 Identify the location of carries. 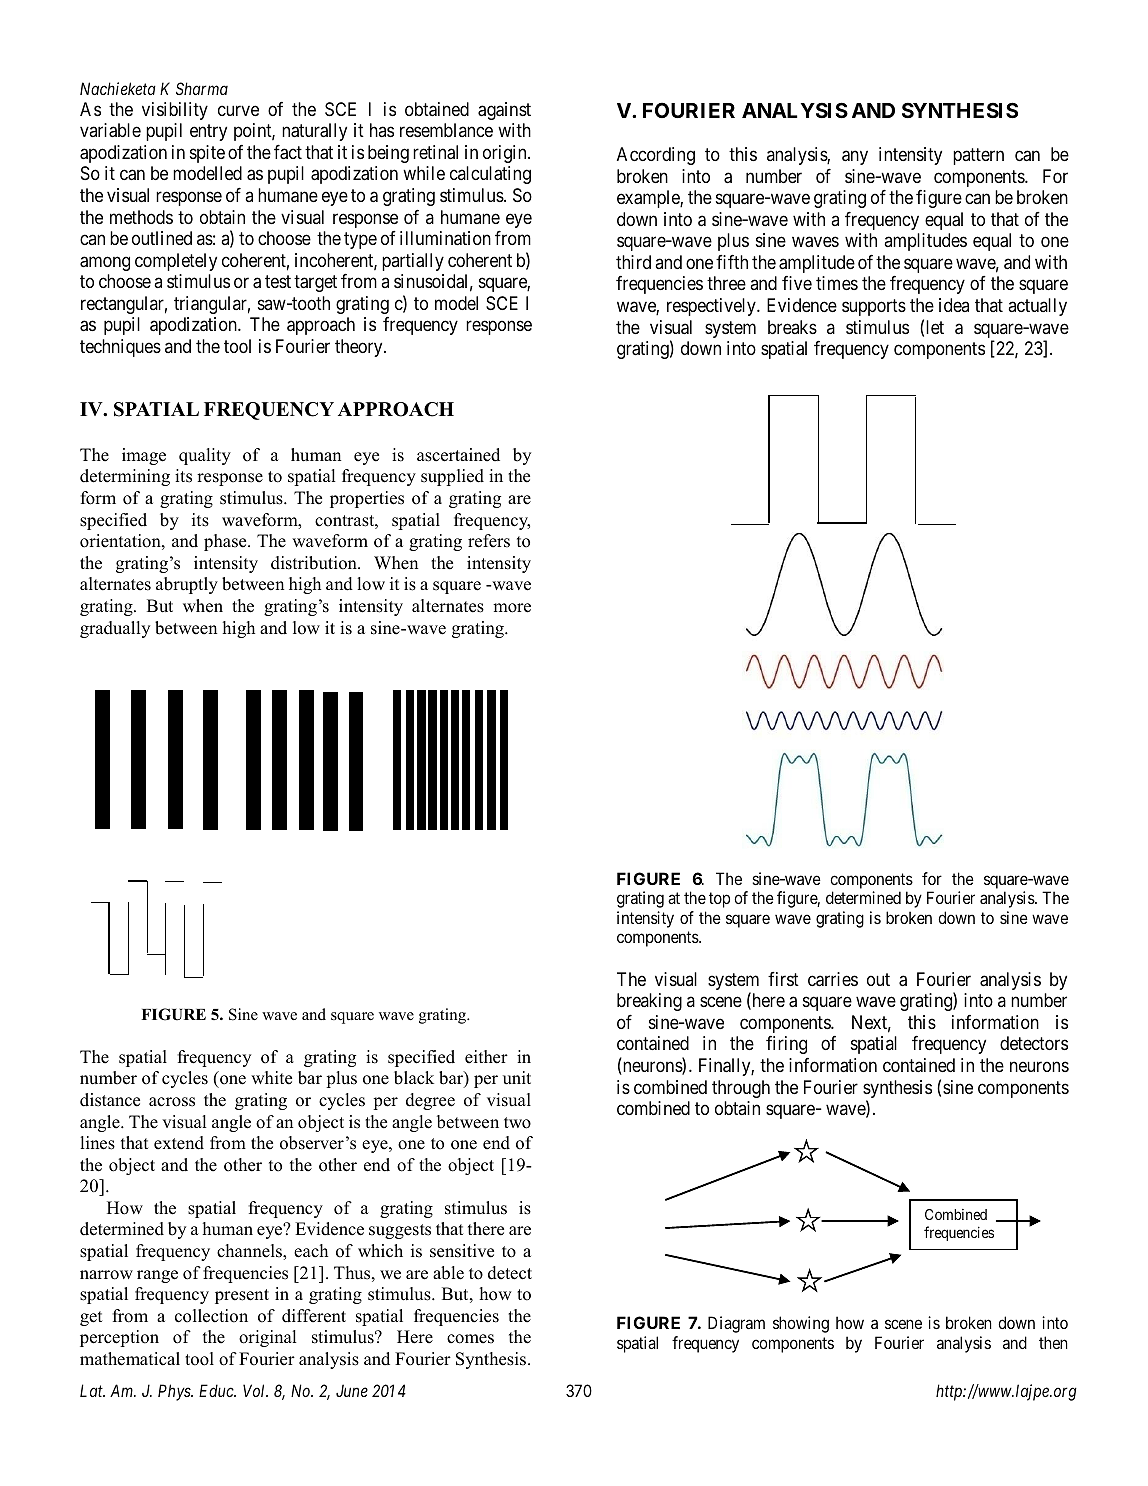
(833, 979).
